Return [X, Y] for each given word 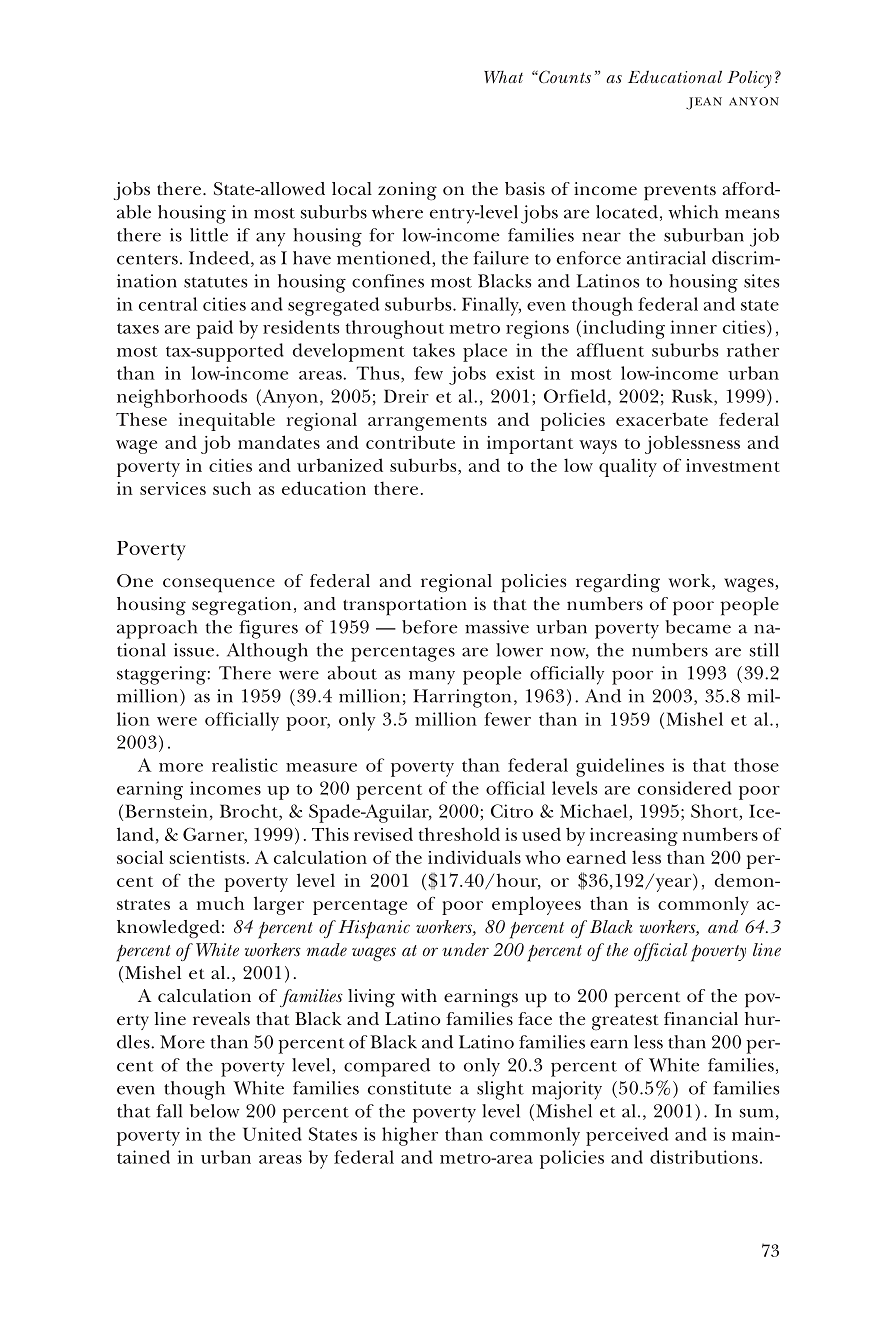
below [215, 1111]
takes [434, 350]
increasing [634, 837]
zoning [407, 191]
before [429, 627]
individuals [474, 857]
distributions [704, 1157]
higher [410, 1136]
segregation [241, 606]
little [209, 235]
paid [214, 329]
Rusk [693, 396]
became [698, 627]
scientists [207, 857]
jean [704, 103]
